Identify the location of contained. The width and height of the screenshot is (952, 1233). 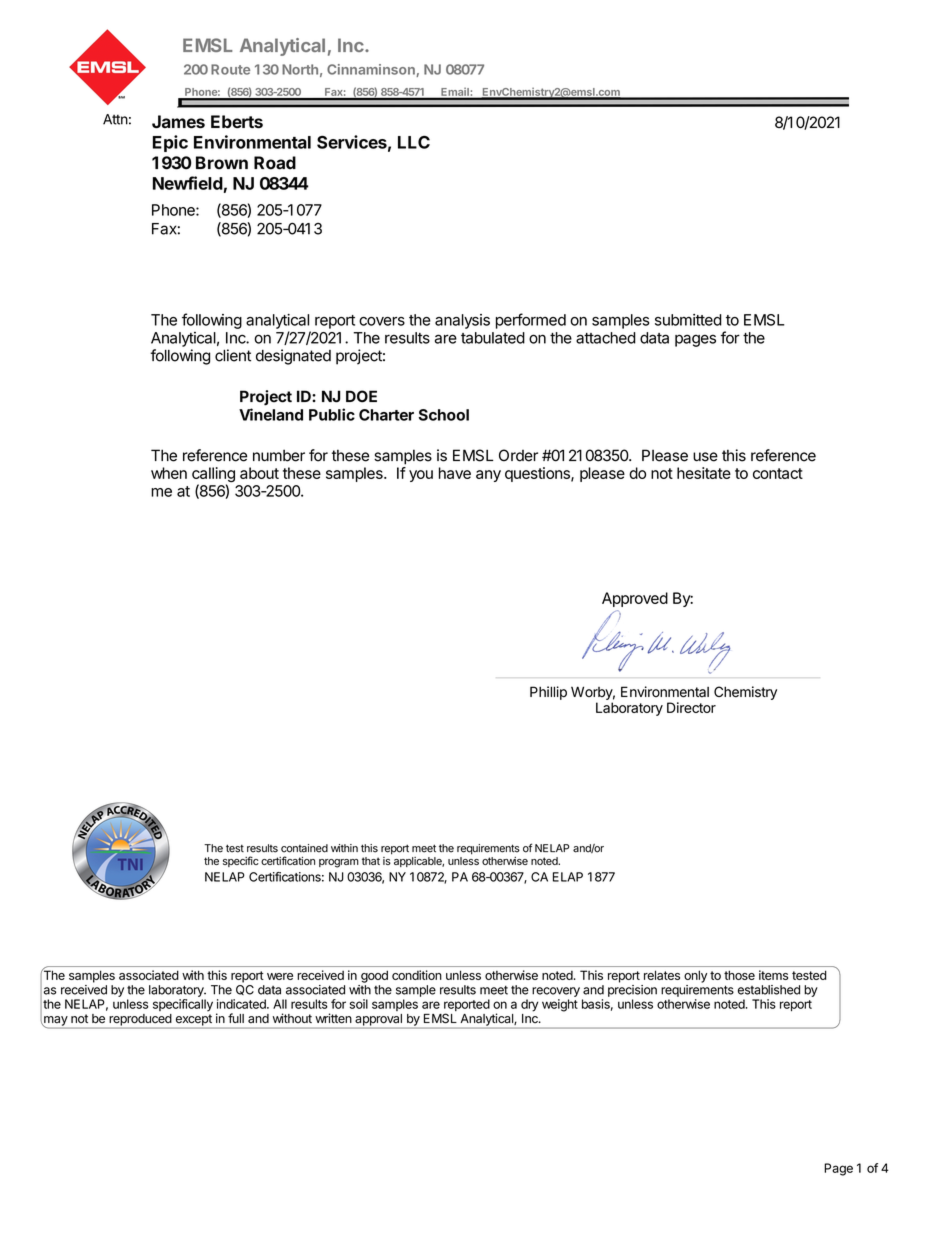
(304, 848).
